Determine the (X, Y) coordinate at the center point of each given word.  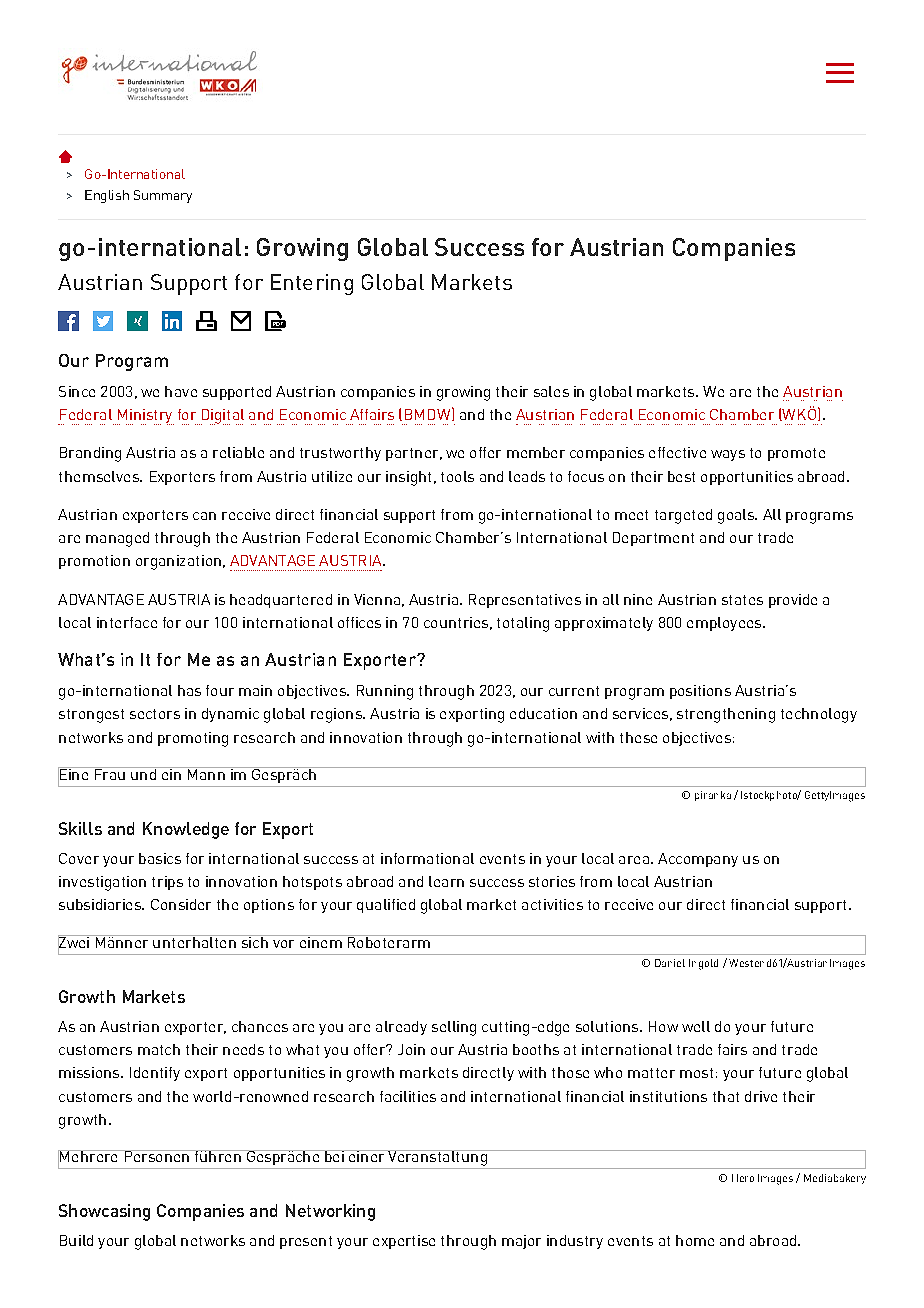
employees (725, 624)
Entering (312, 284)
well (696, 1026)
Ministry (144, 417)
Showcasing (104, 1212)
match (159, 1049)
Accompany (698, 860)
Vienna (377, 599)
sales (551, 391)
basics (160, 858)
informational (427, 858)
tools (457, 476)
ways (728, 455)
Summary (163, 196)
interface (127, 622)
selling (454, 1028)
